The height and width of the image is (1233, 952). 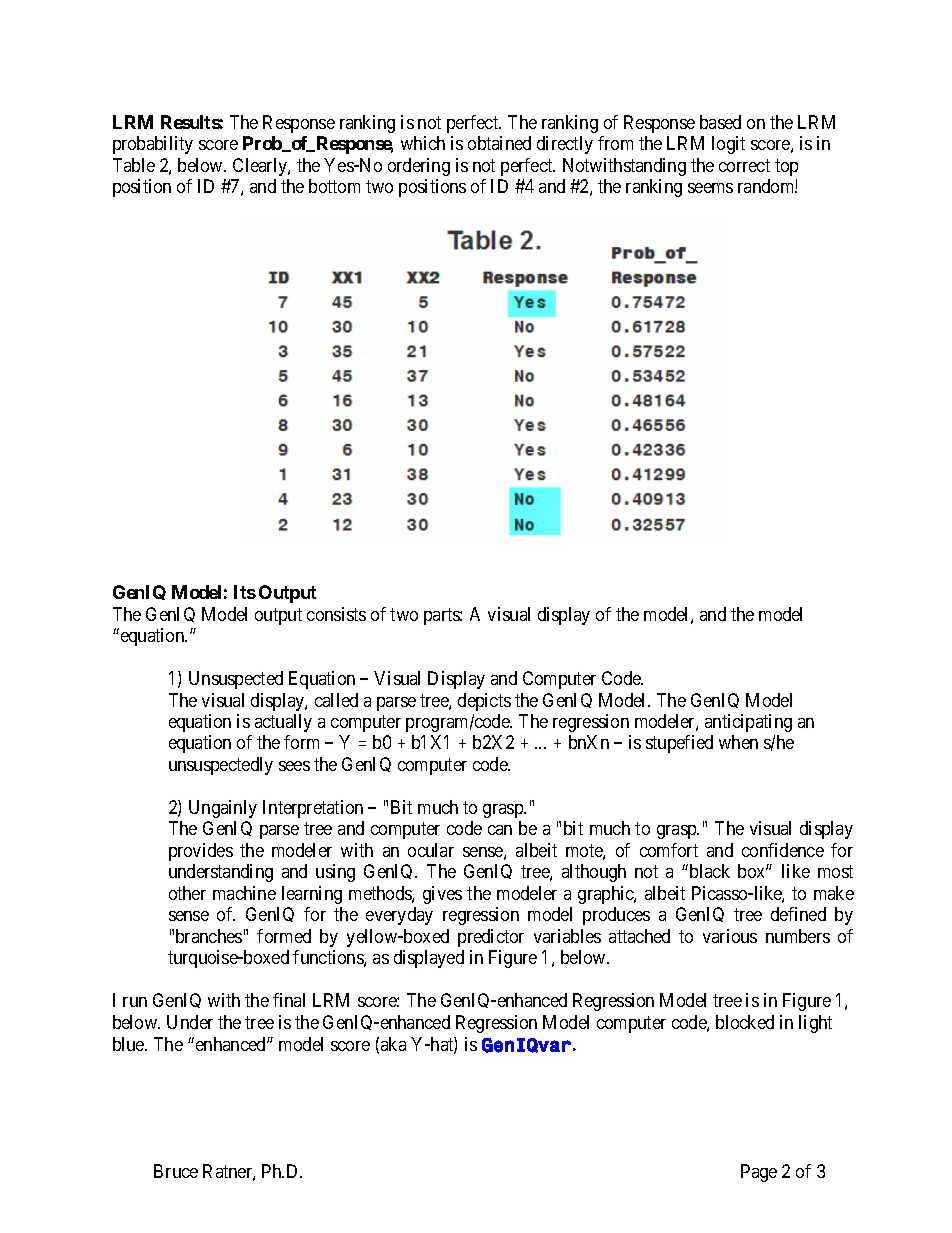 I want to click on anticipating, so click(x=748, y=723).
